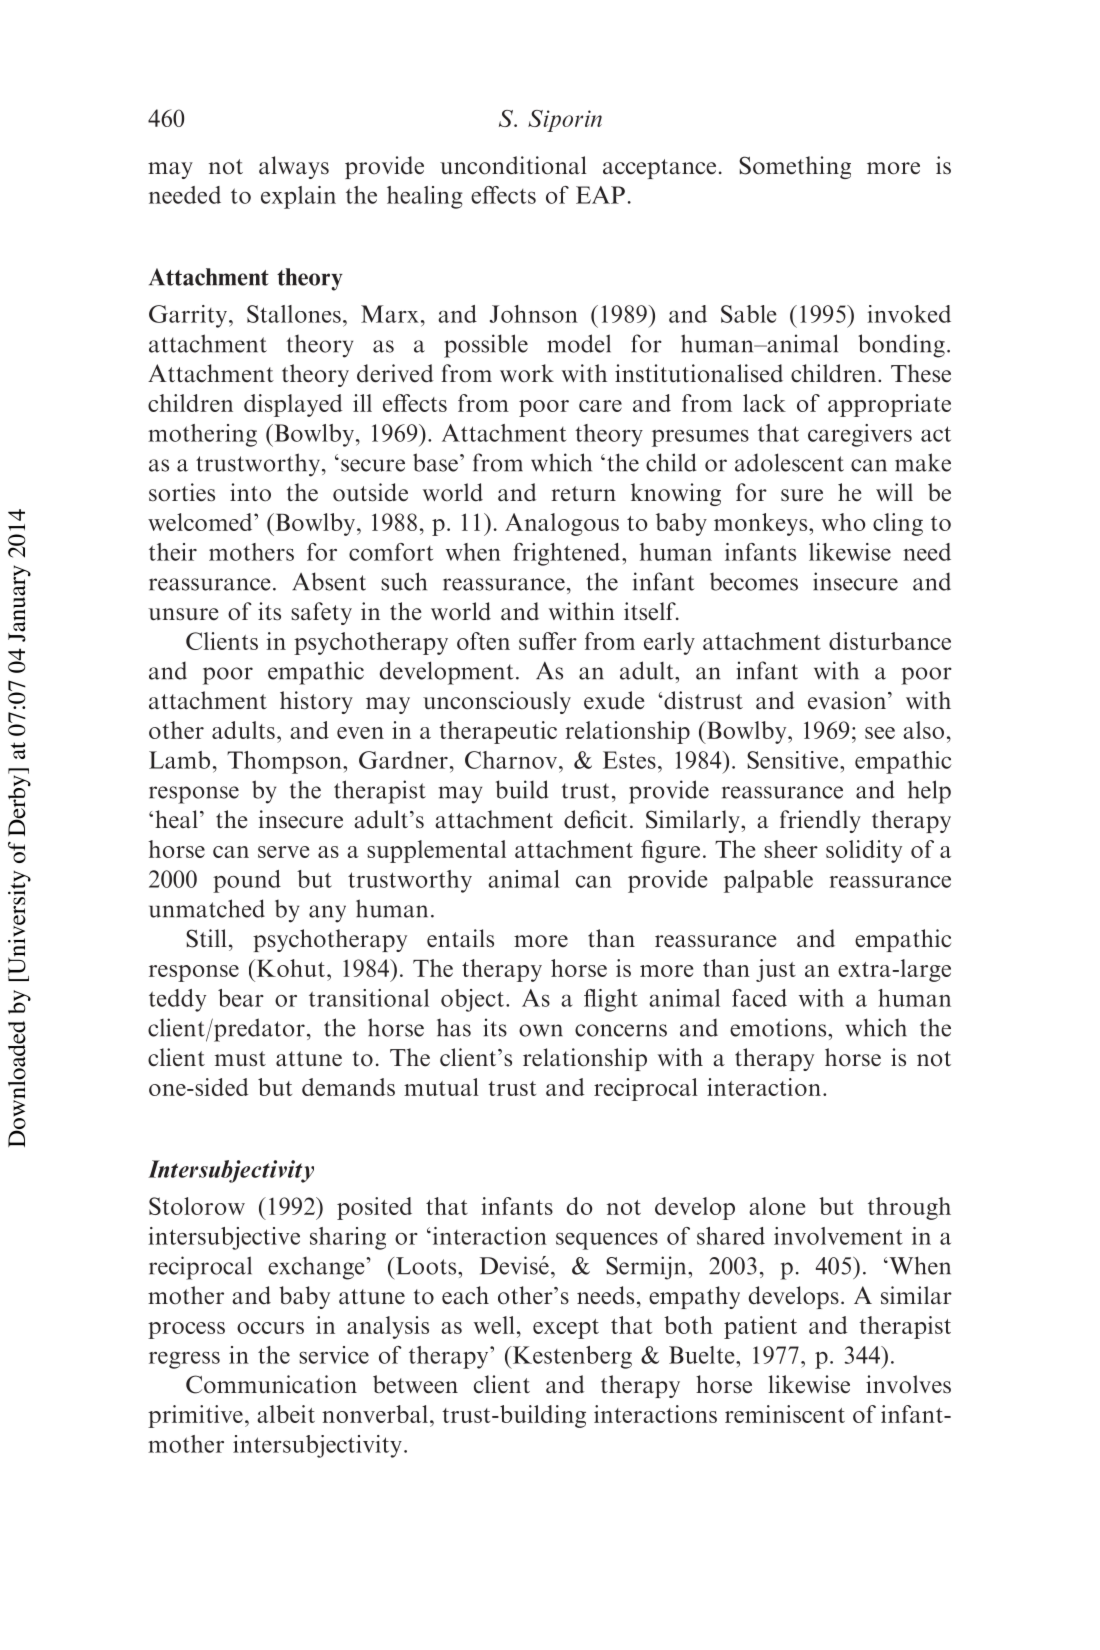 The height and width of the page is (1650, 1100). Describe the element at coordinates (566, 1329) in the page. I see `except` at that location.
